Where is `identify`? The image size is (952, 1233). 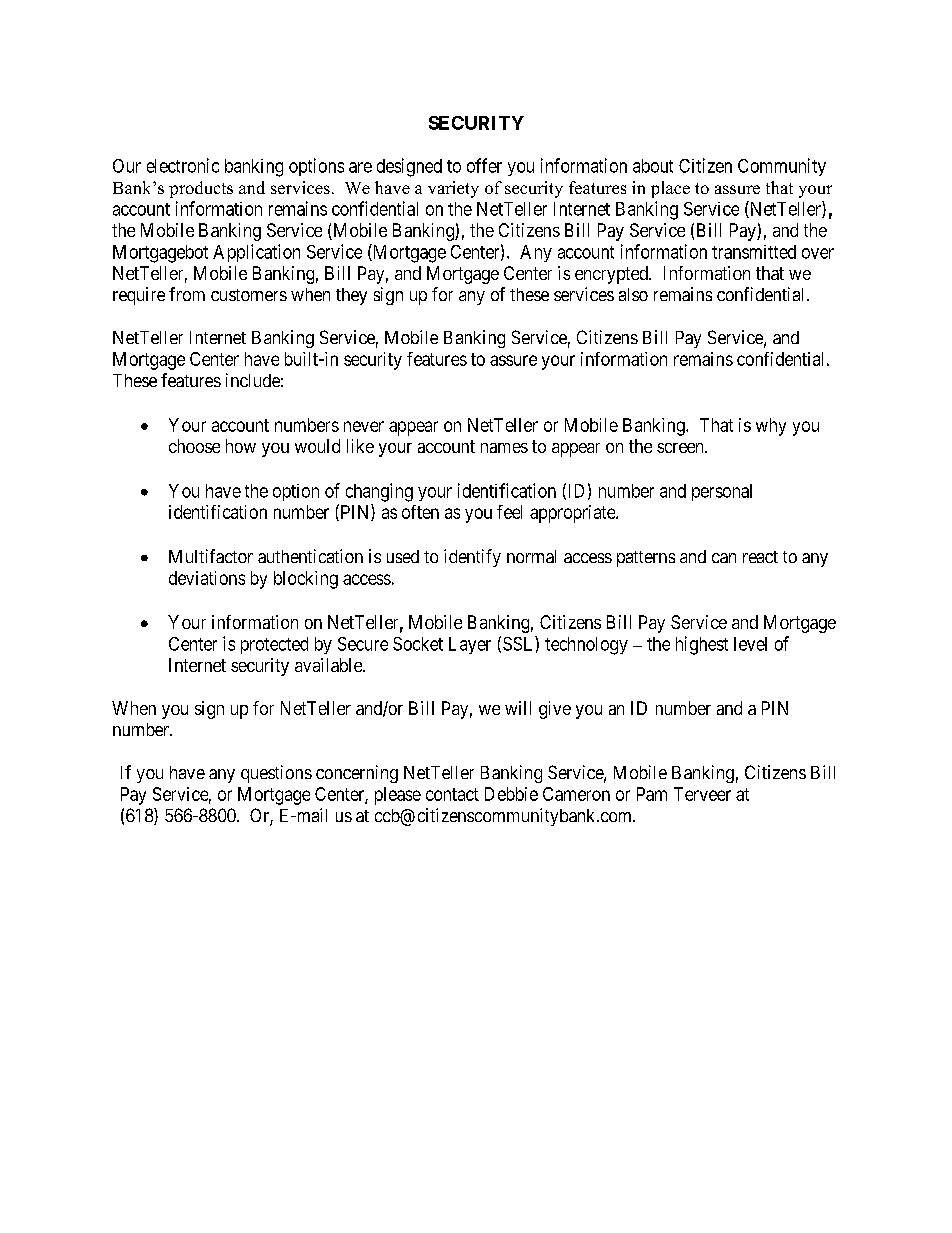
identify is located at coordinates (472, 558).
